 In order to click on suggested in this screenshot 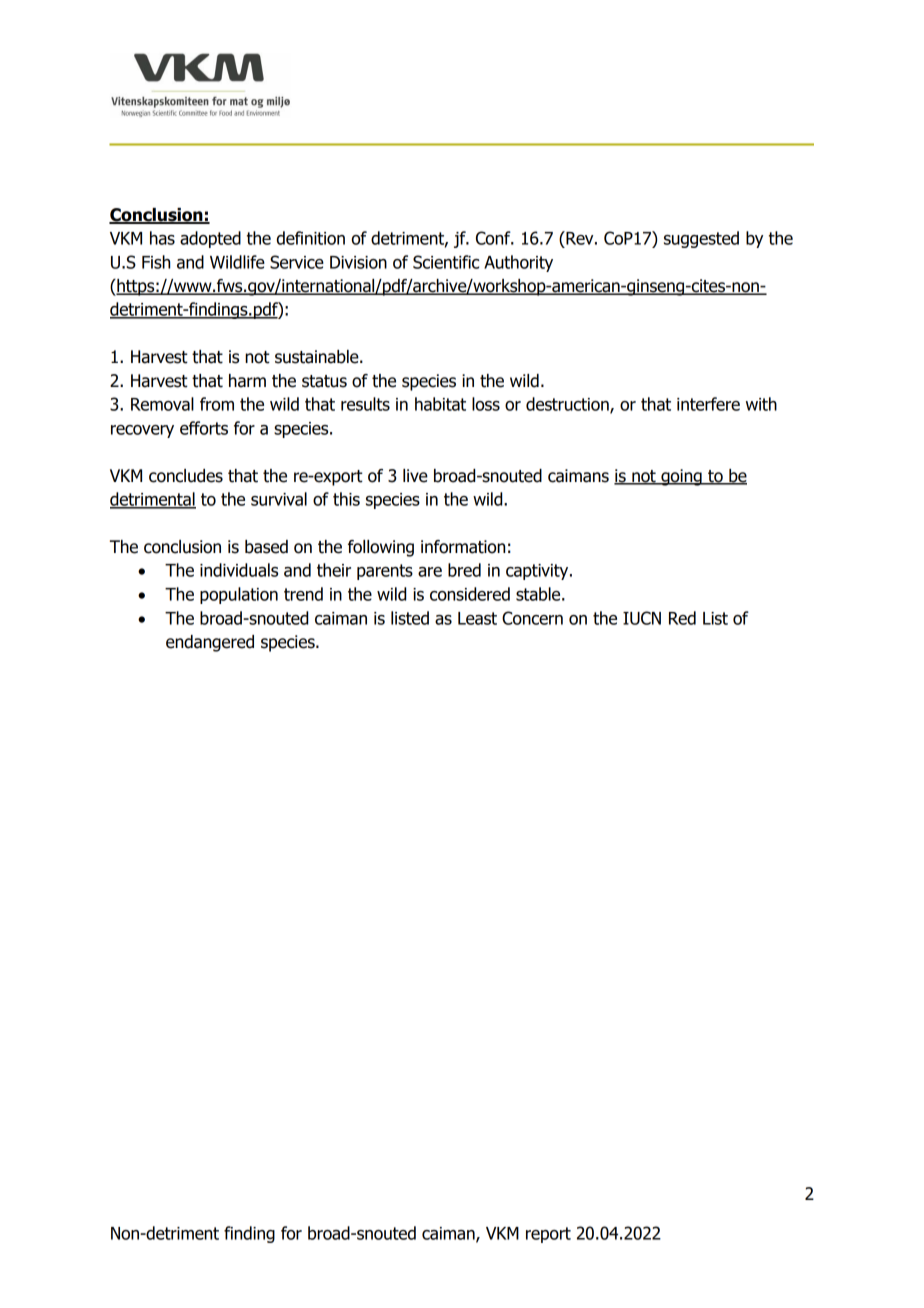, I will do `click(701, 239)`.
